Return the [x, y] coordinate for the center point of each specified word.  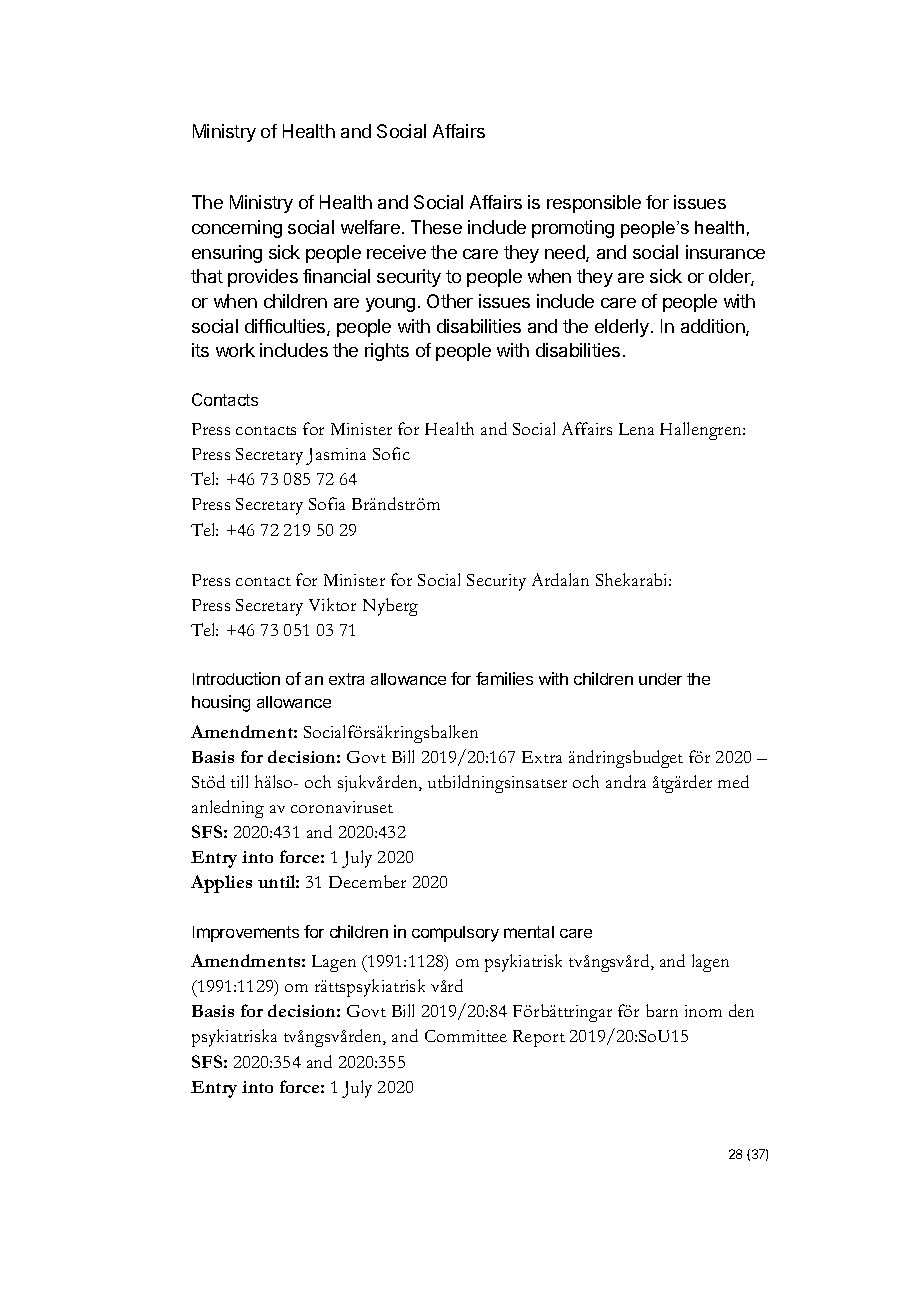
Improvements [246, 934]
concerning [237, 229]
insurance [725, 252]
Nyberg [390, 607]
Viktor [332, 604]
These [436, 227]
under [660, 679]
